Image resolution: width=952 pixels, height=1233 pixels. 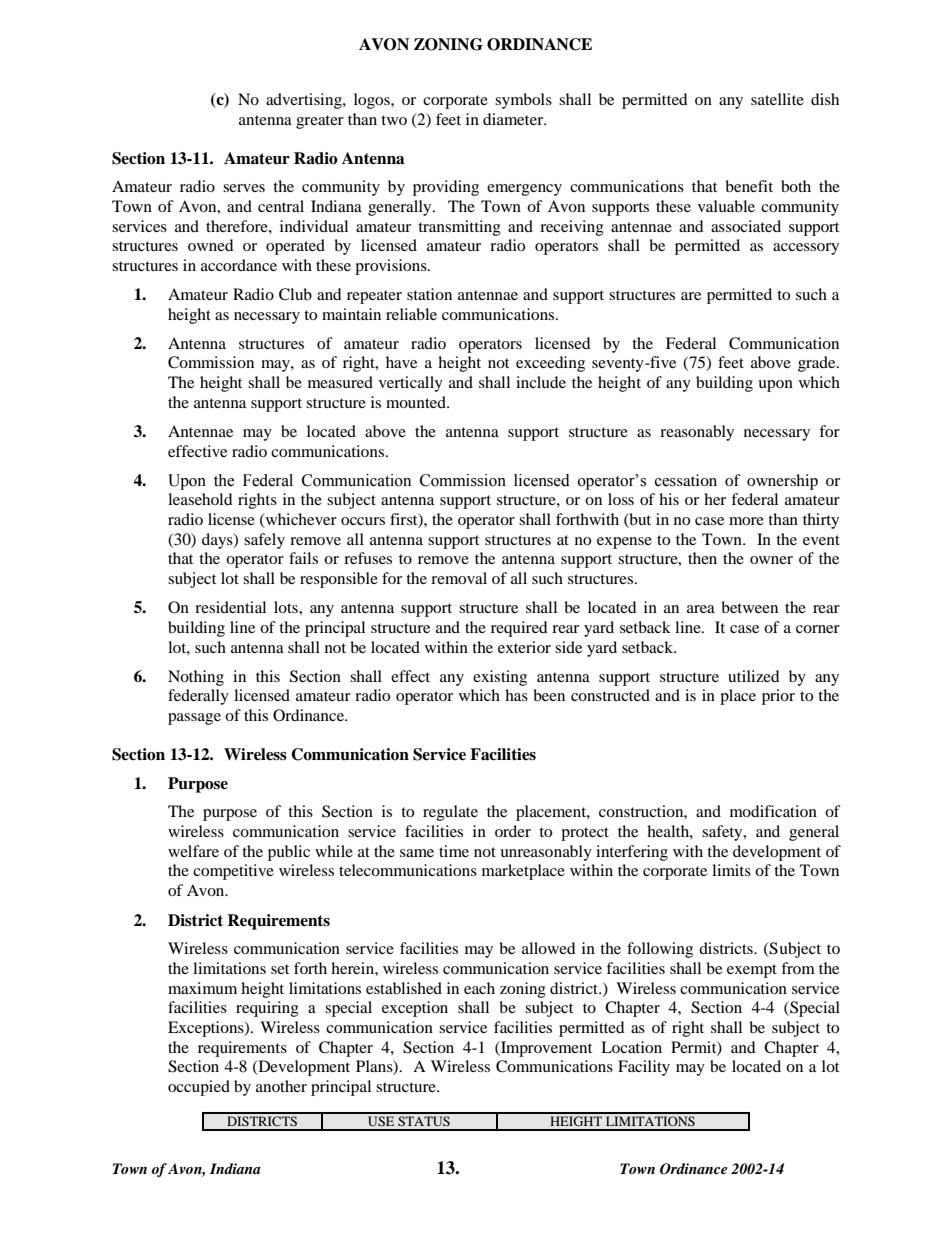 What do you see at coordinates (281, 1086) in the document?
I see `another` at bounding box center [281, 1086].
